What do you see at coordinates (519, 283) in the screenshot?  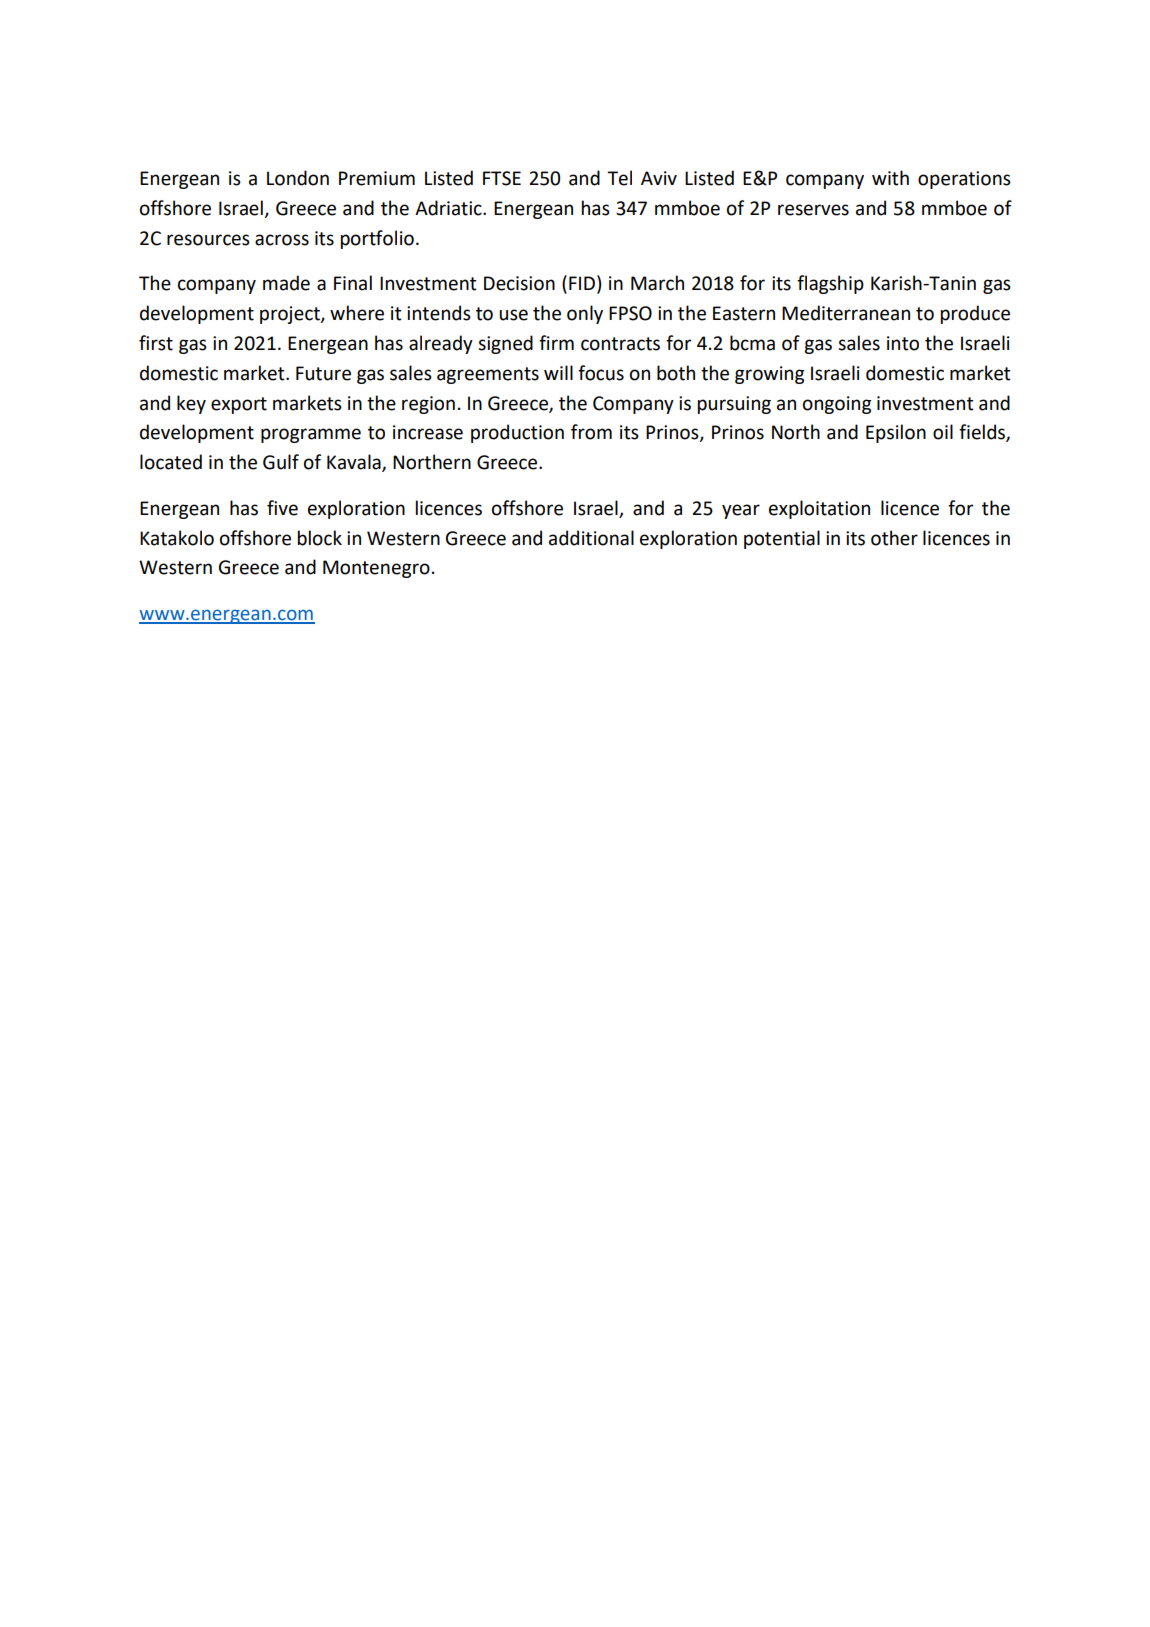 I see `Decision` at bounding box center [519, 283].
